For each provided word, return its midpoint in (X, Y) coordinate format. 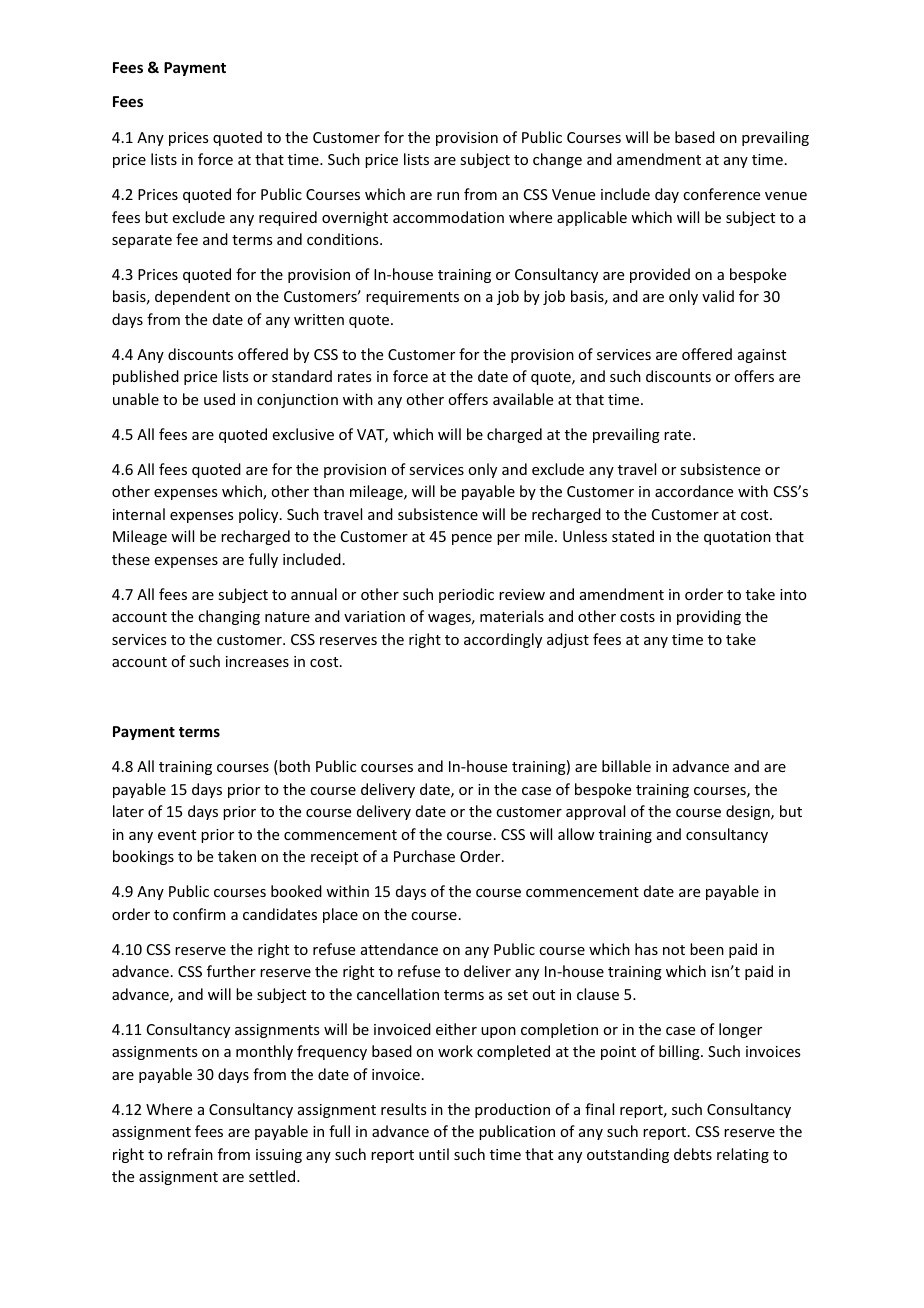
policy (260, 515)
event (177, 835)
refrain (190, 1154)
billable (626, 766)
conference (721, 194)
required (288, 218)
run (448, 196)
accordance (694, 491)
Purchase (424, 856)
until (434, 1154)
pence (472, 539)
